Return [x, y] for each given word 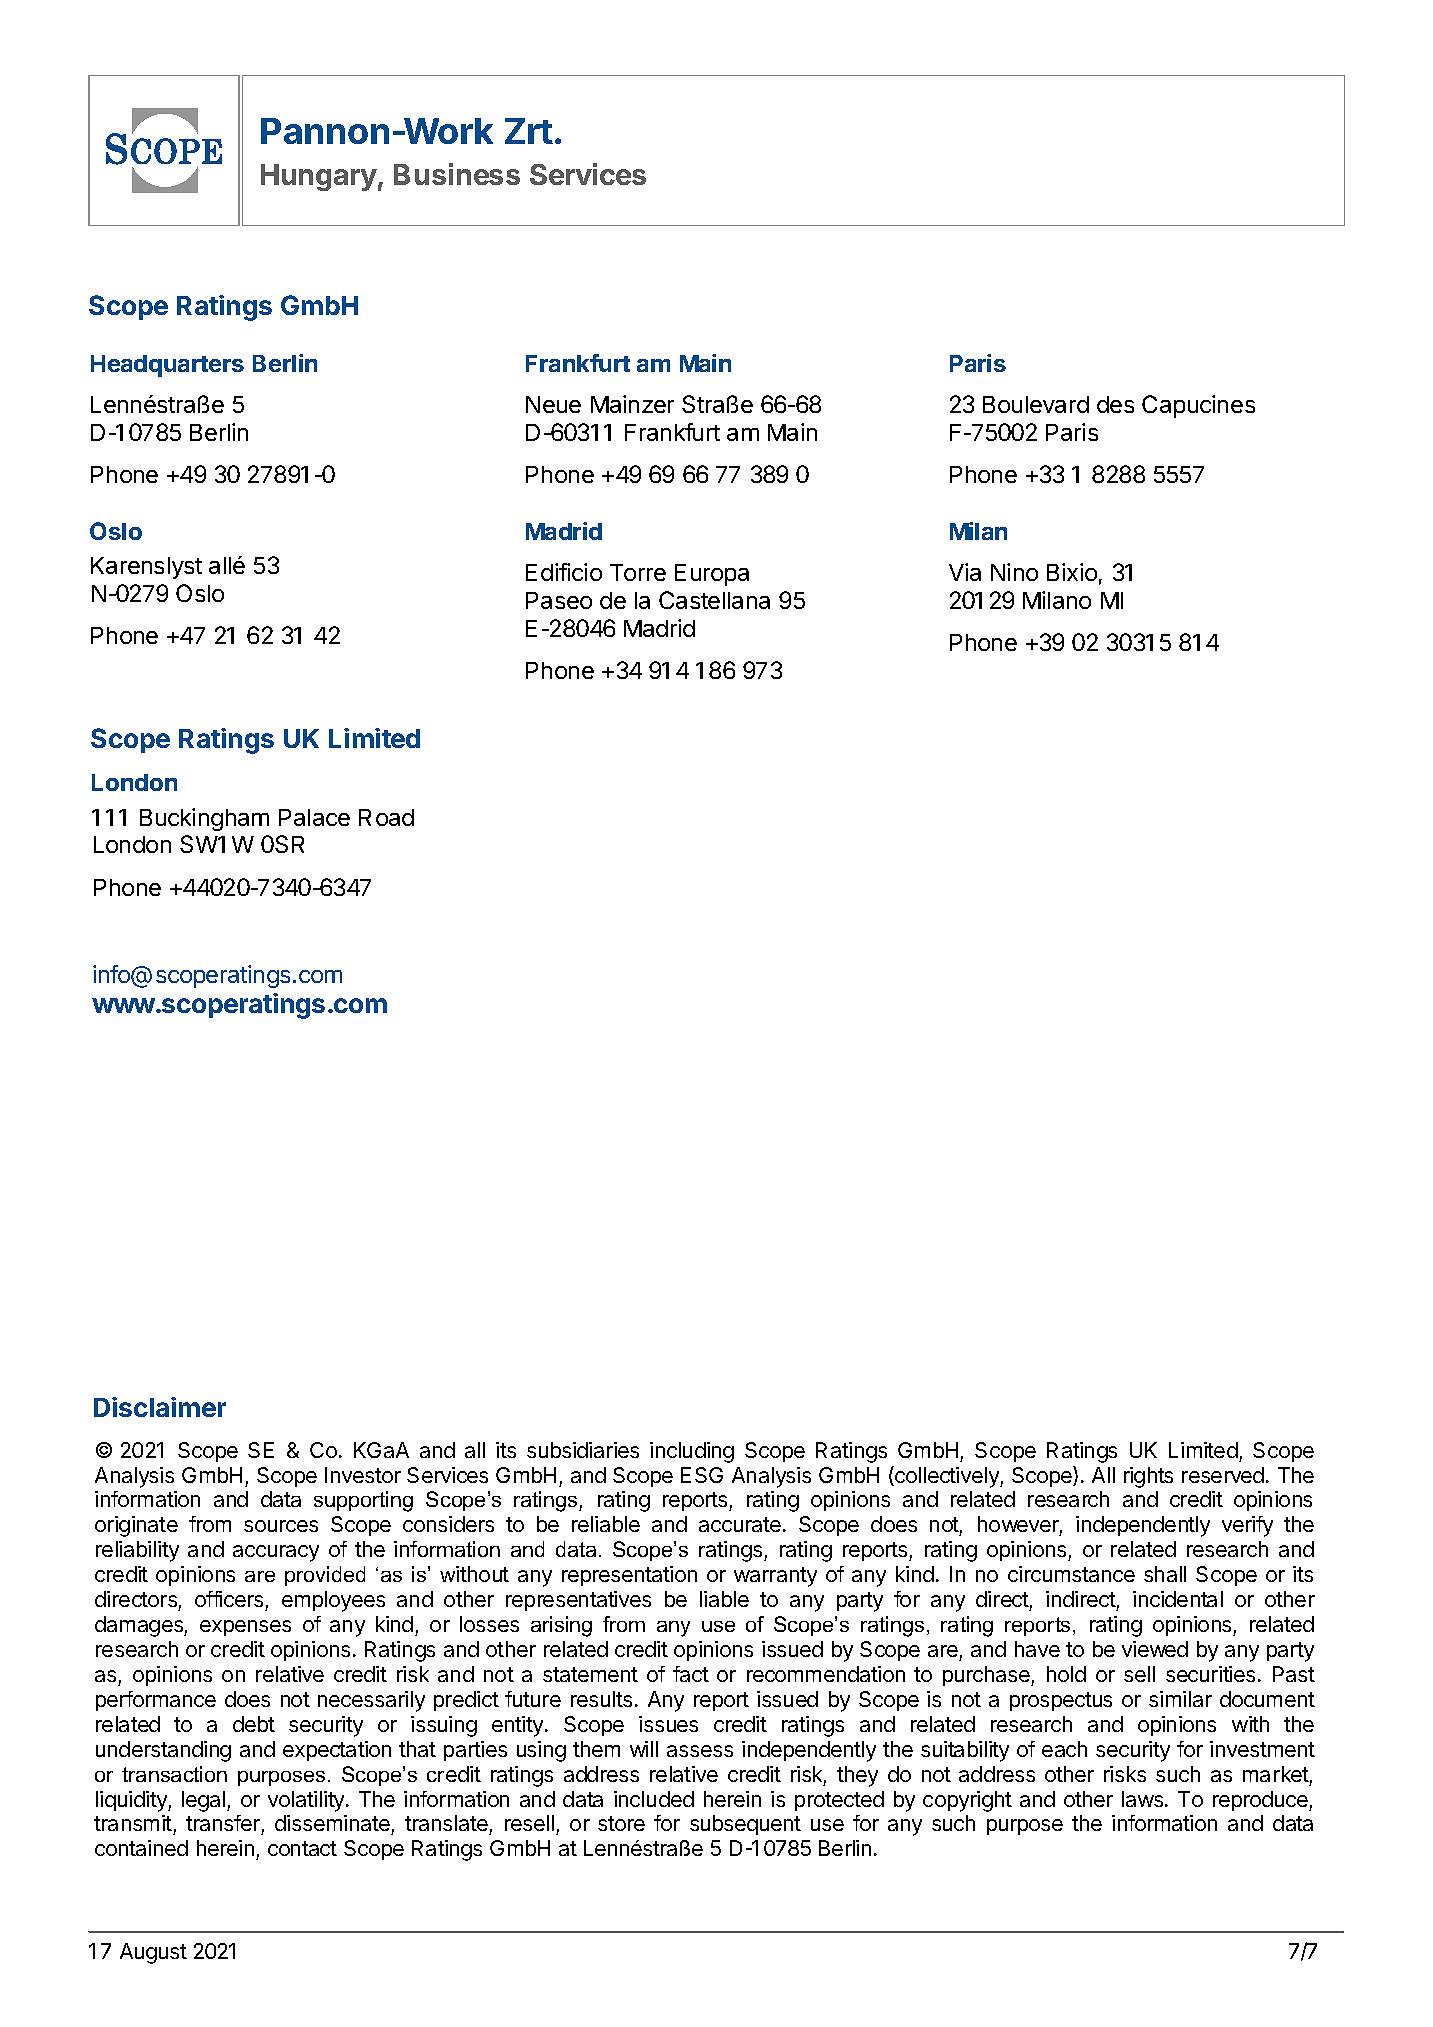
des [1115, 404]
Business [457, 174]
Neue [553, 404]
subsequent [745, 1825]
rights [1148, 1477]
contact [302, 1848]
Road [386, 817]
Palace [314, 817]
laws [1144, 1799]
